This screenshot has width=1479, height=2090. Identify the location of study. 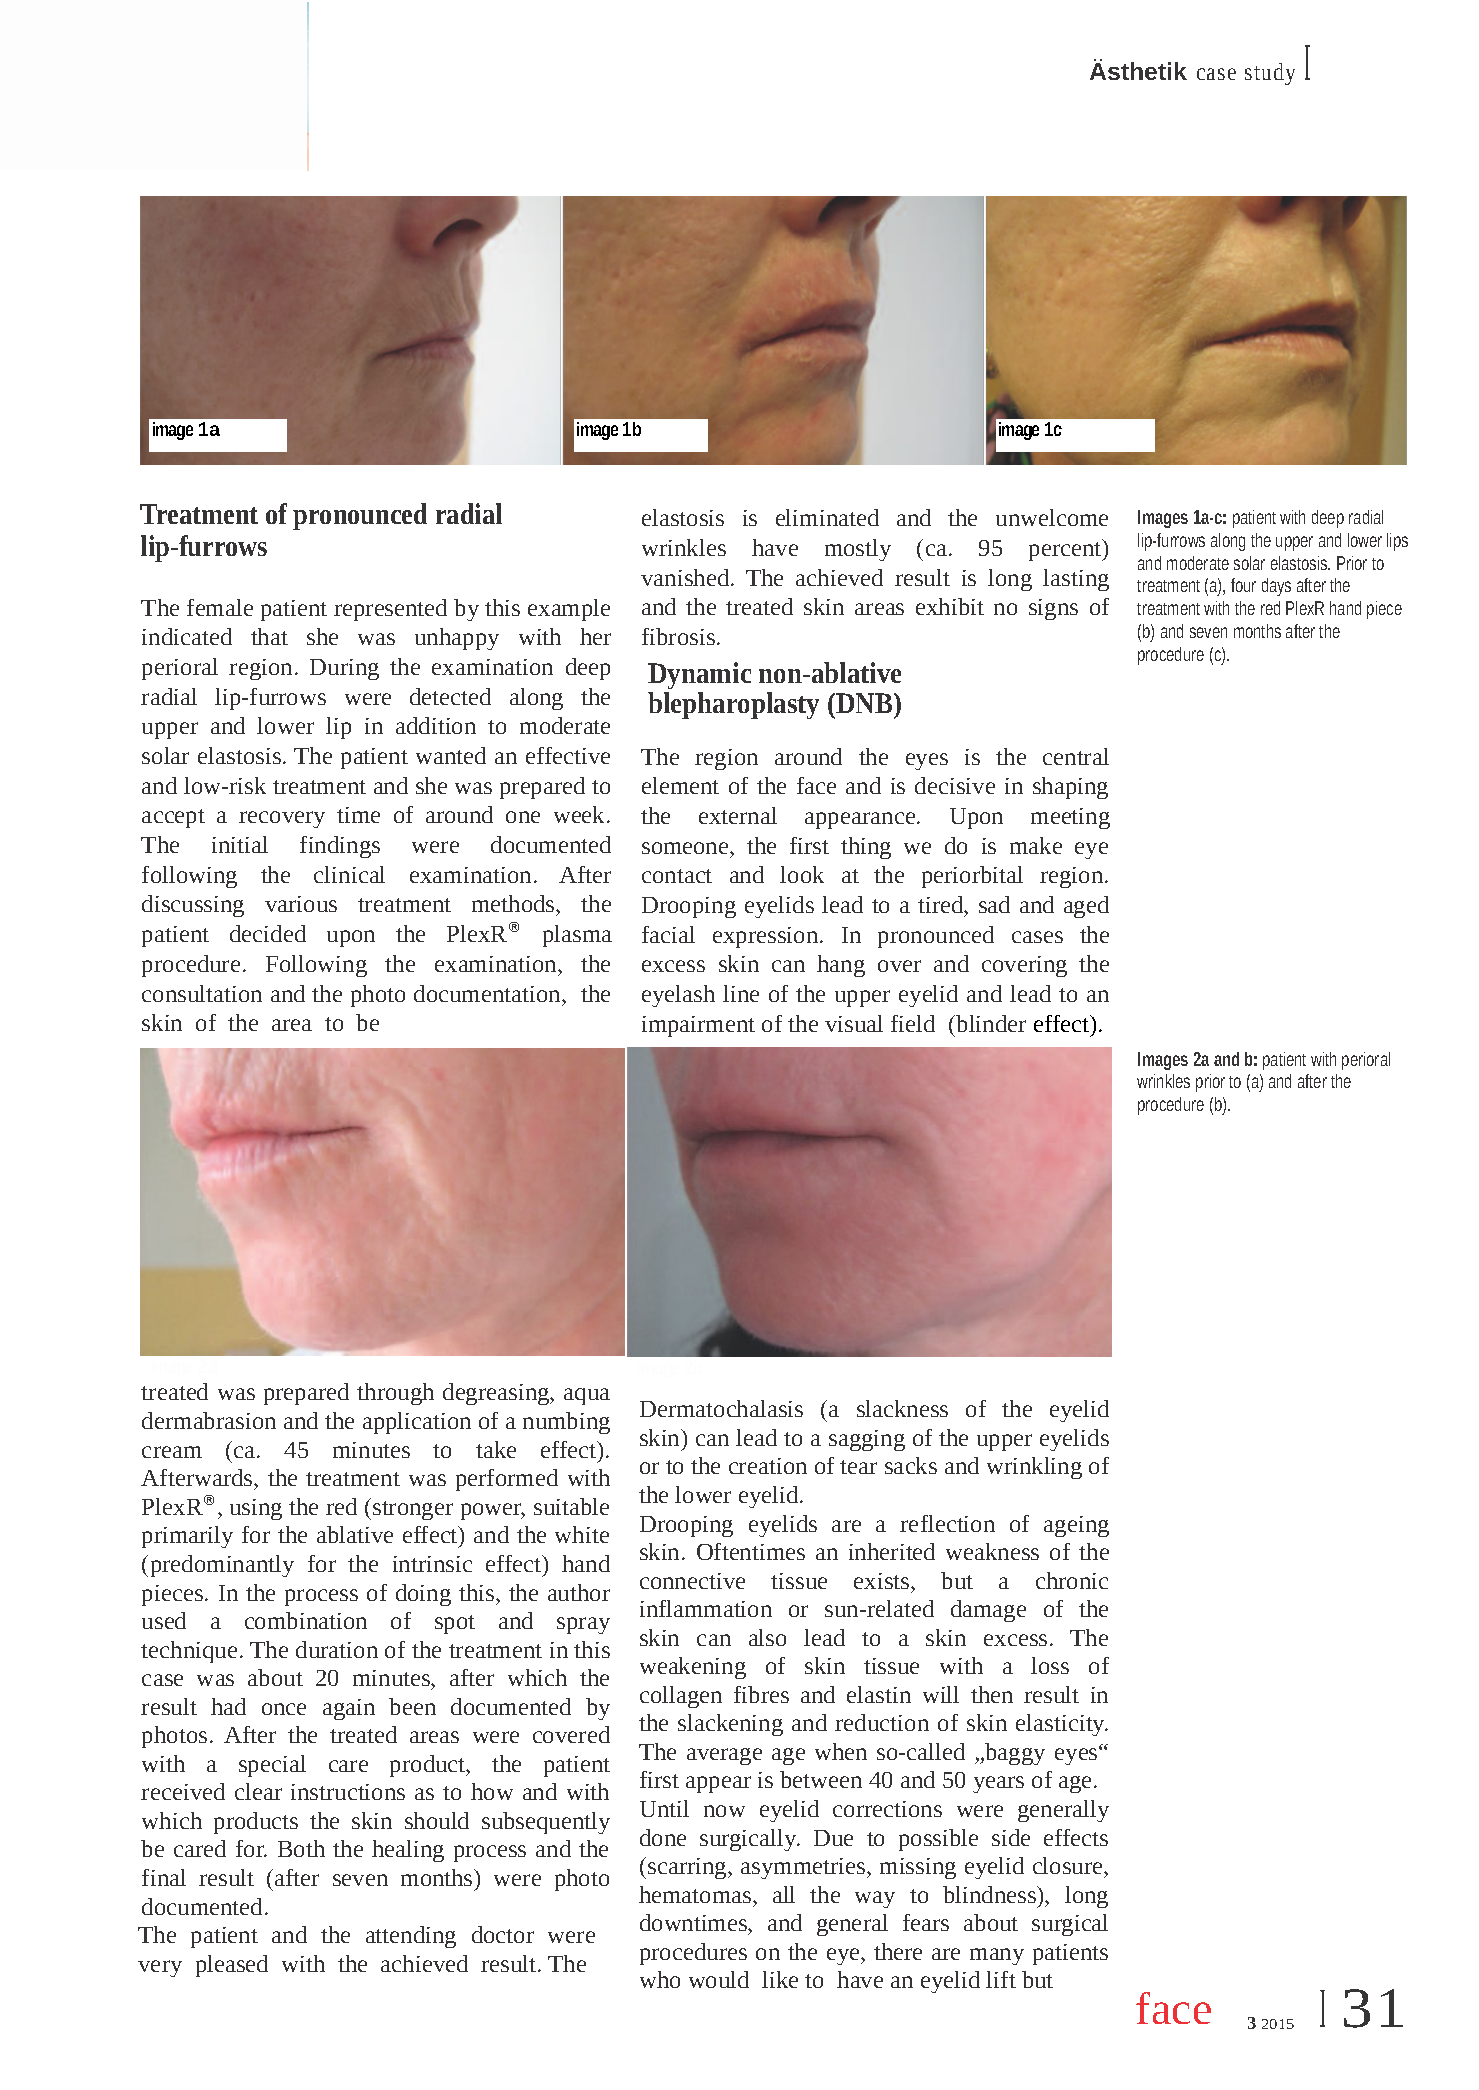
(1270, 74).
